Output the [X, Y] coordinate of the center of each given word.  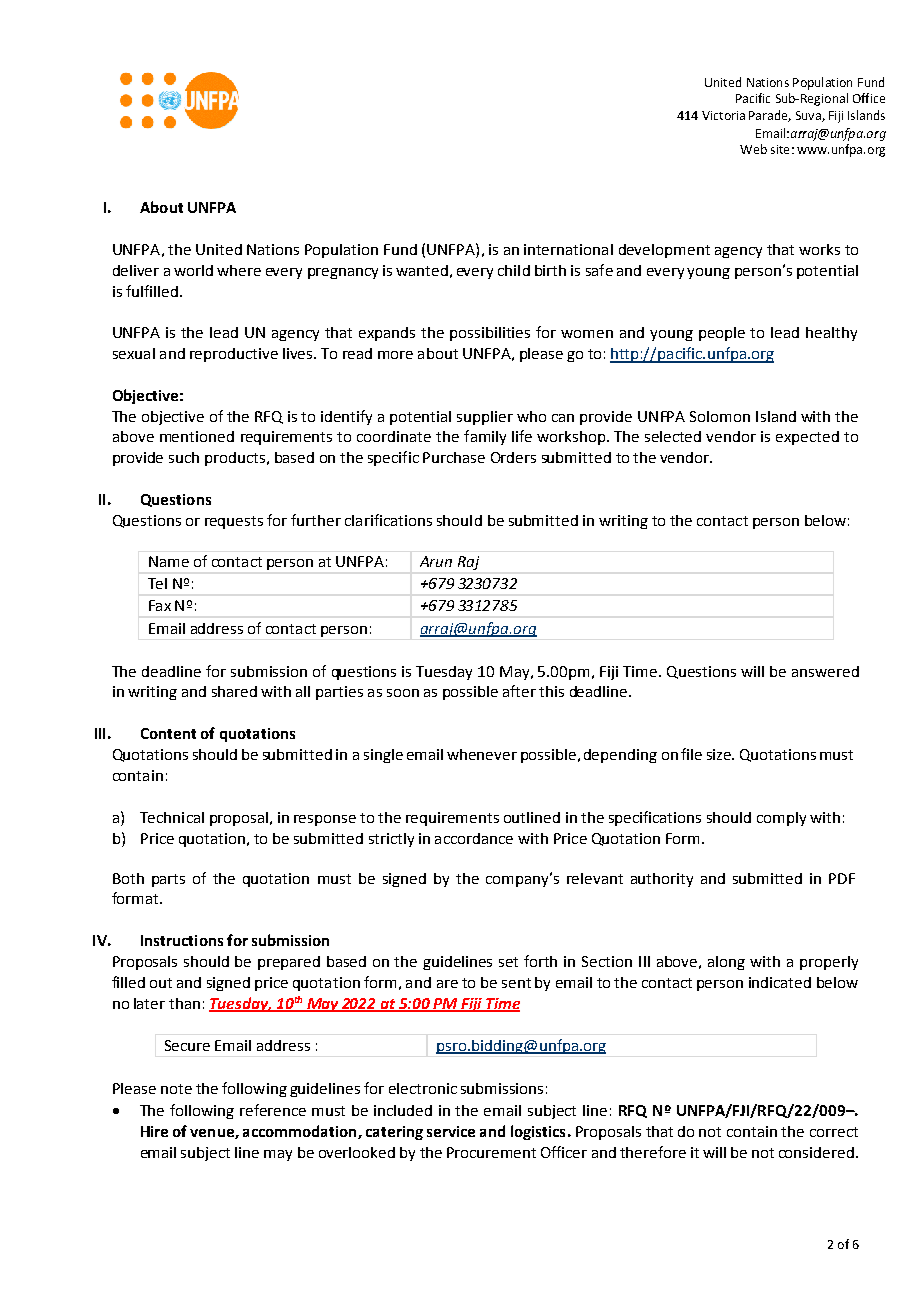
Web [753, 149]
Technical [172, 817]
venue [213, 1134]
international [568, 249]
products [235, 459]
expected [807, 438]
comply [781, 819]
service [451, 1131]
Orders [513, 457]
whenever [482, 754]
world [193, 270]
